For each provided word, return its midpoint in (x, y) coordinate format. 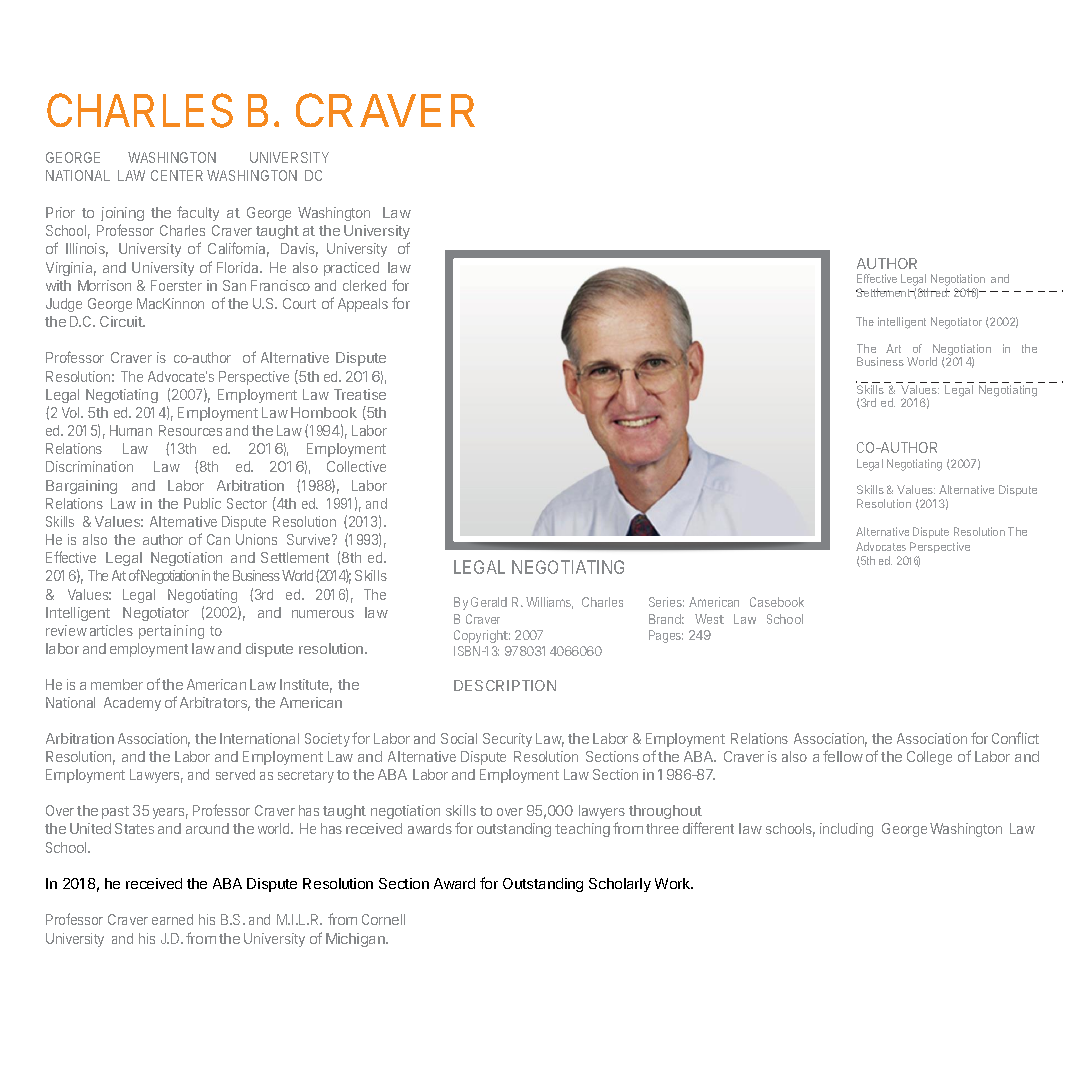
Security (507, 740)
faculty (198, 213)
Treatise (360, 394)
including (846, 830)
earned (172, 919)
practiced (351, 269)
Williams (549, 603)
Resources (190, 430)
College (929, 758)
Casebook (777, 602)
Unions (256, 539)
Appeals (363, 305)
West (709, 619)
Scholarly (620, 885)
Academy (132, 704)
